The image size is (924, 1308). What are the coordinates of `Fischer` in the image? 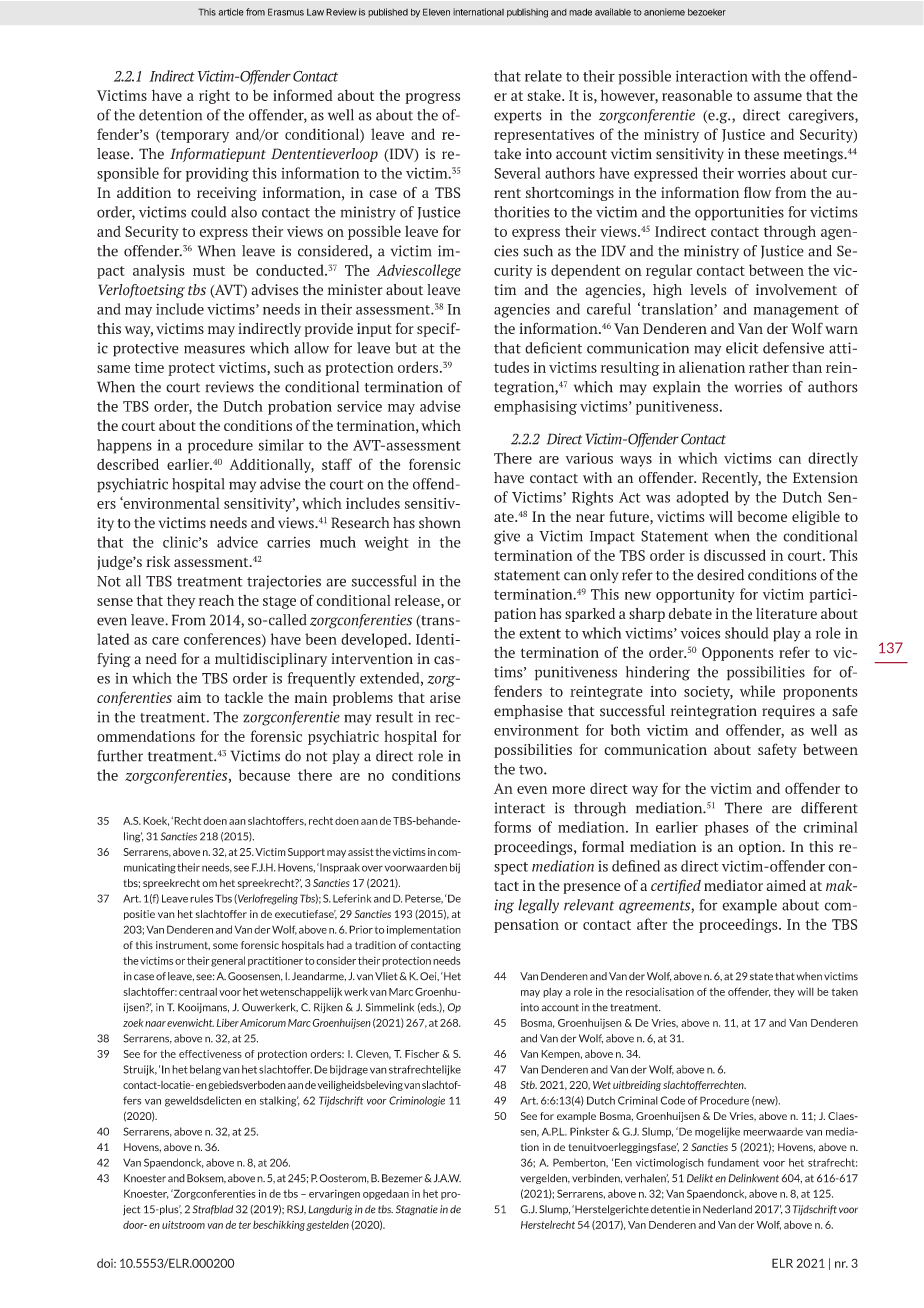 It's located at (422, 1053).
